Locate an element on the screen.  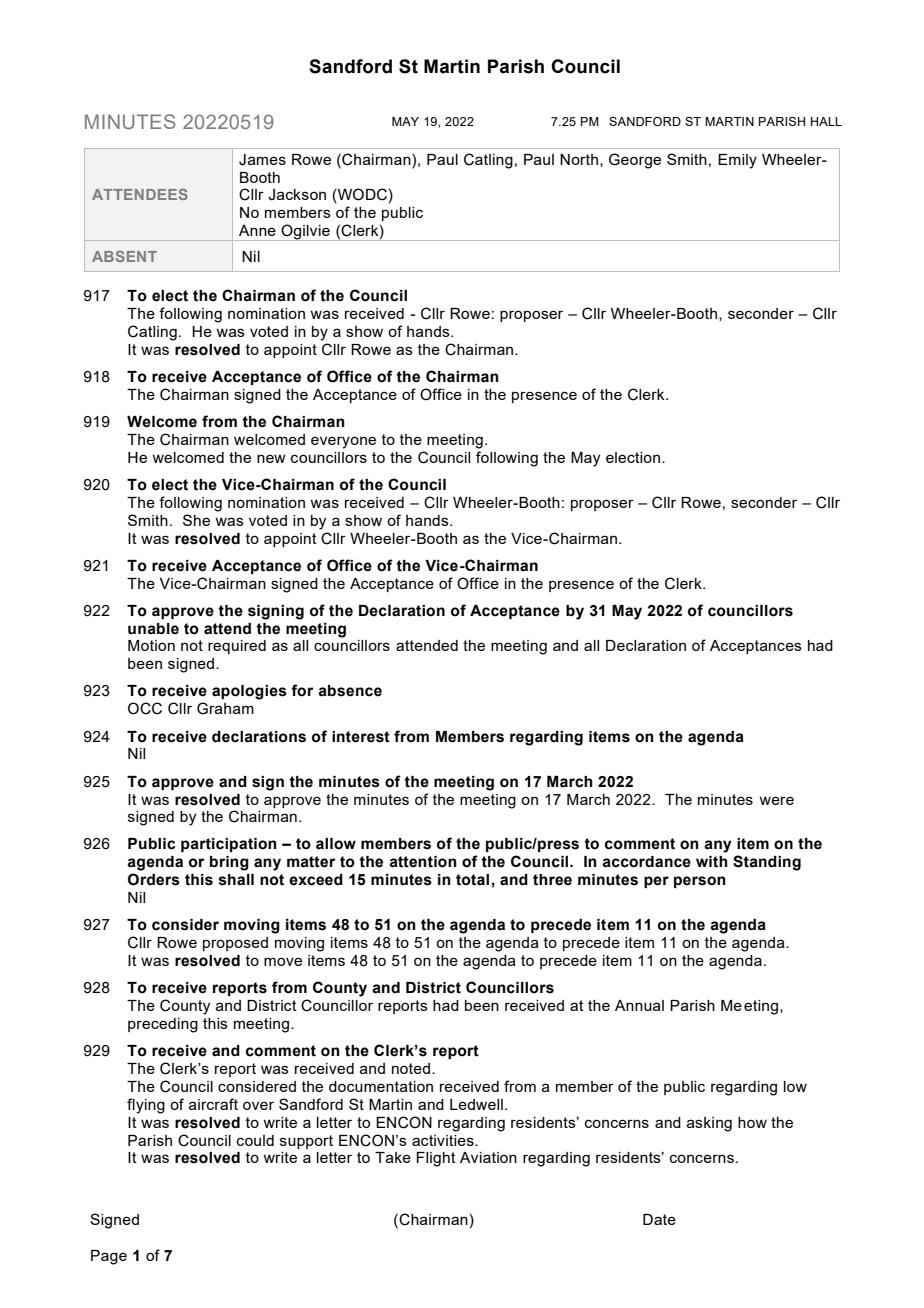
participation is located at coordinates (229, 845).
